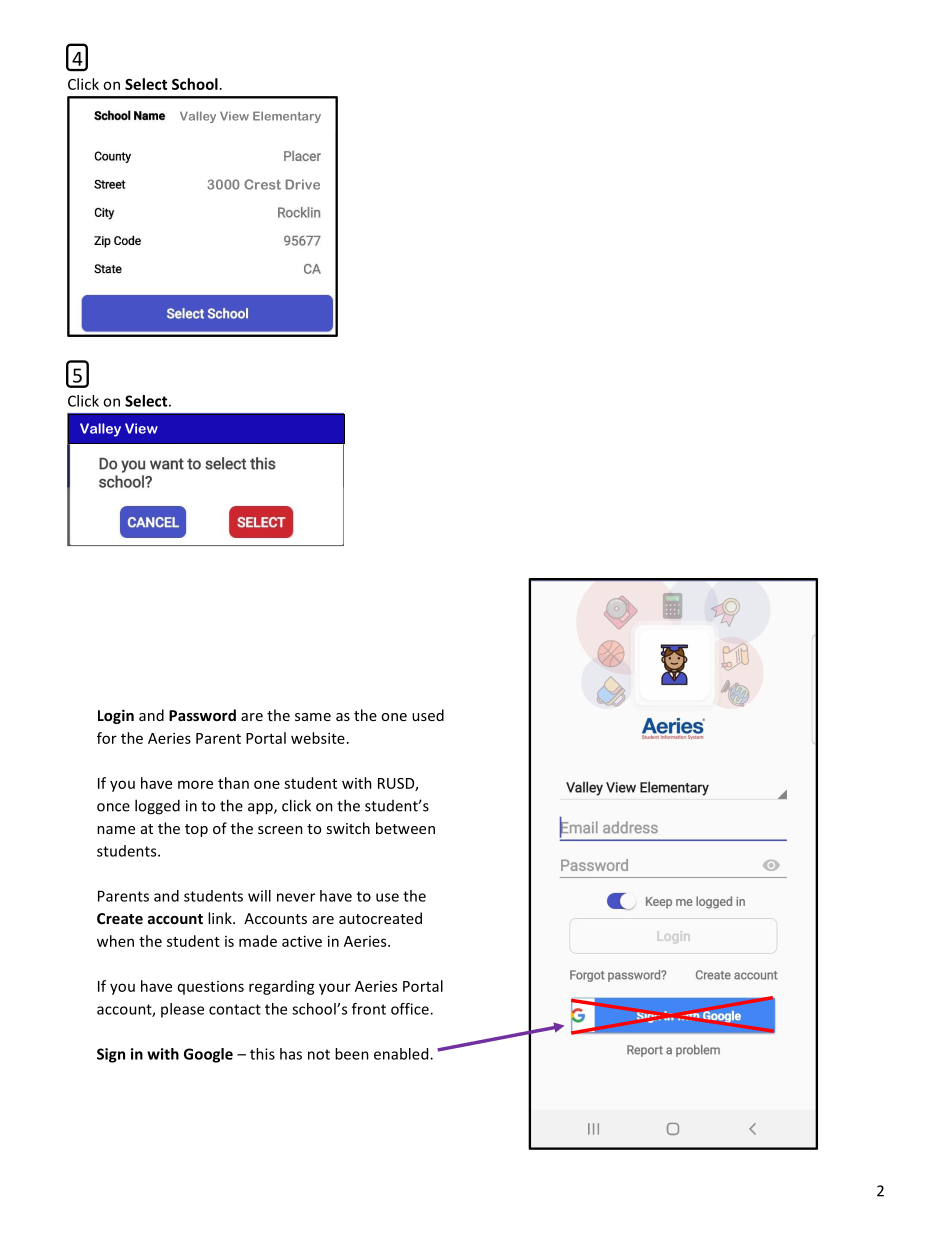  What do you see at coordinates (405, 828) in the screenshot?
I see `between` at bounding box center [405, 828].
